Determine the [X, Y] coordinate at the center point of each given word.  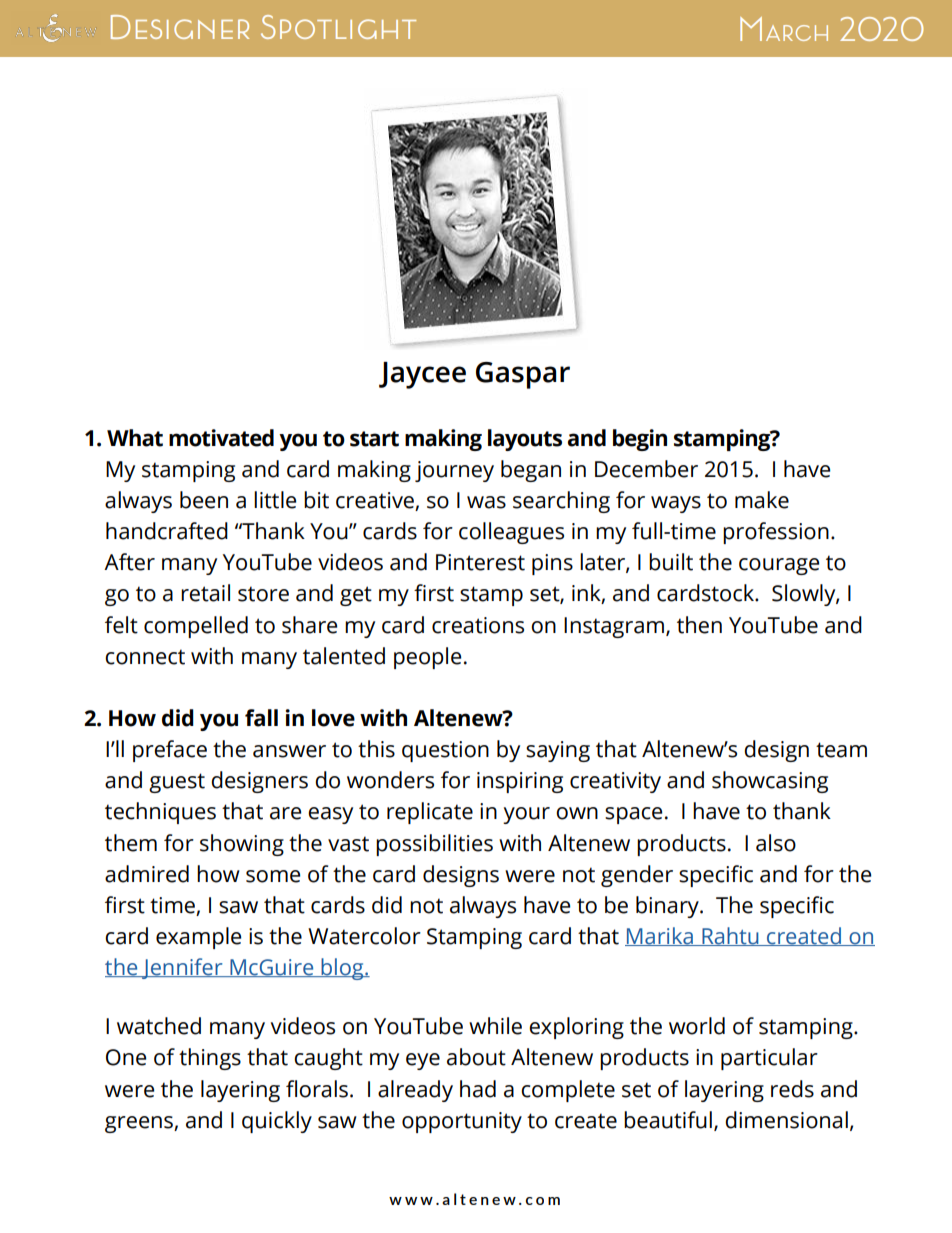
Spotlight [338, 27]
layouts [525, 440]
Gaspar [523, 375]
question [445, 751]
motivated [221, 438]
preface [170, 751]
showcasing [770, 782]
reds [792, 1089]
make [762, 500]
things [210, 1059]
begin [640, 440]
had [478, 1089]
